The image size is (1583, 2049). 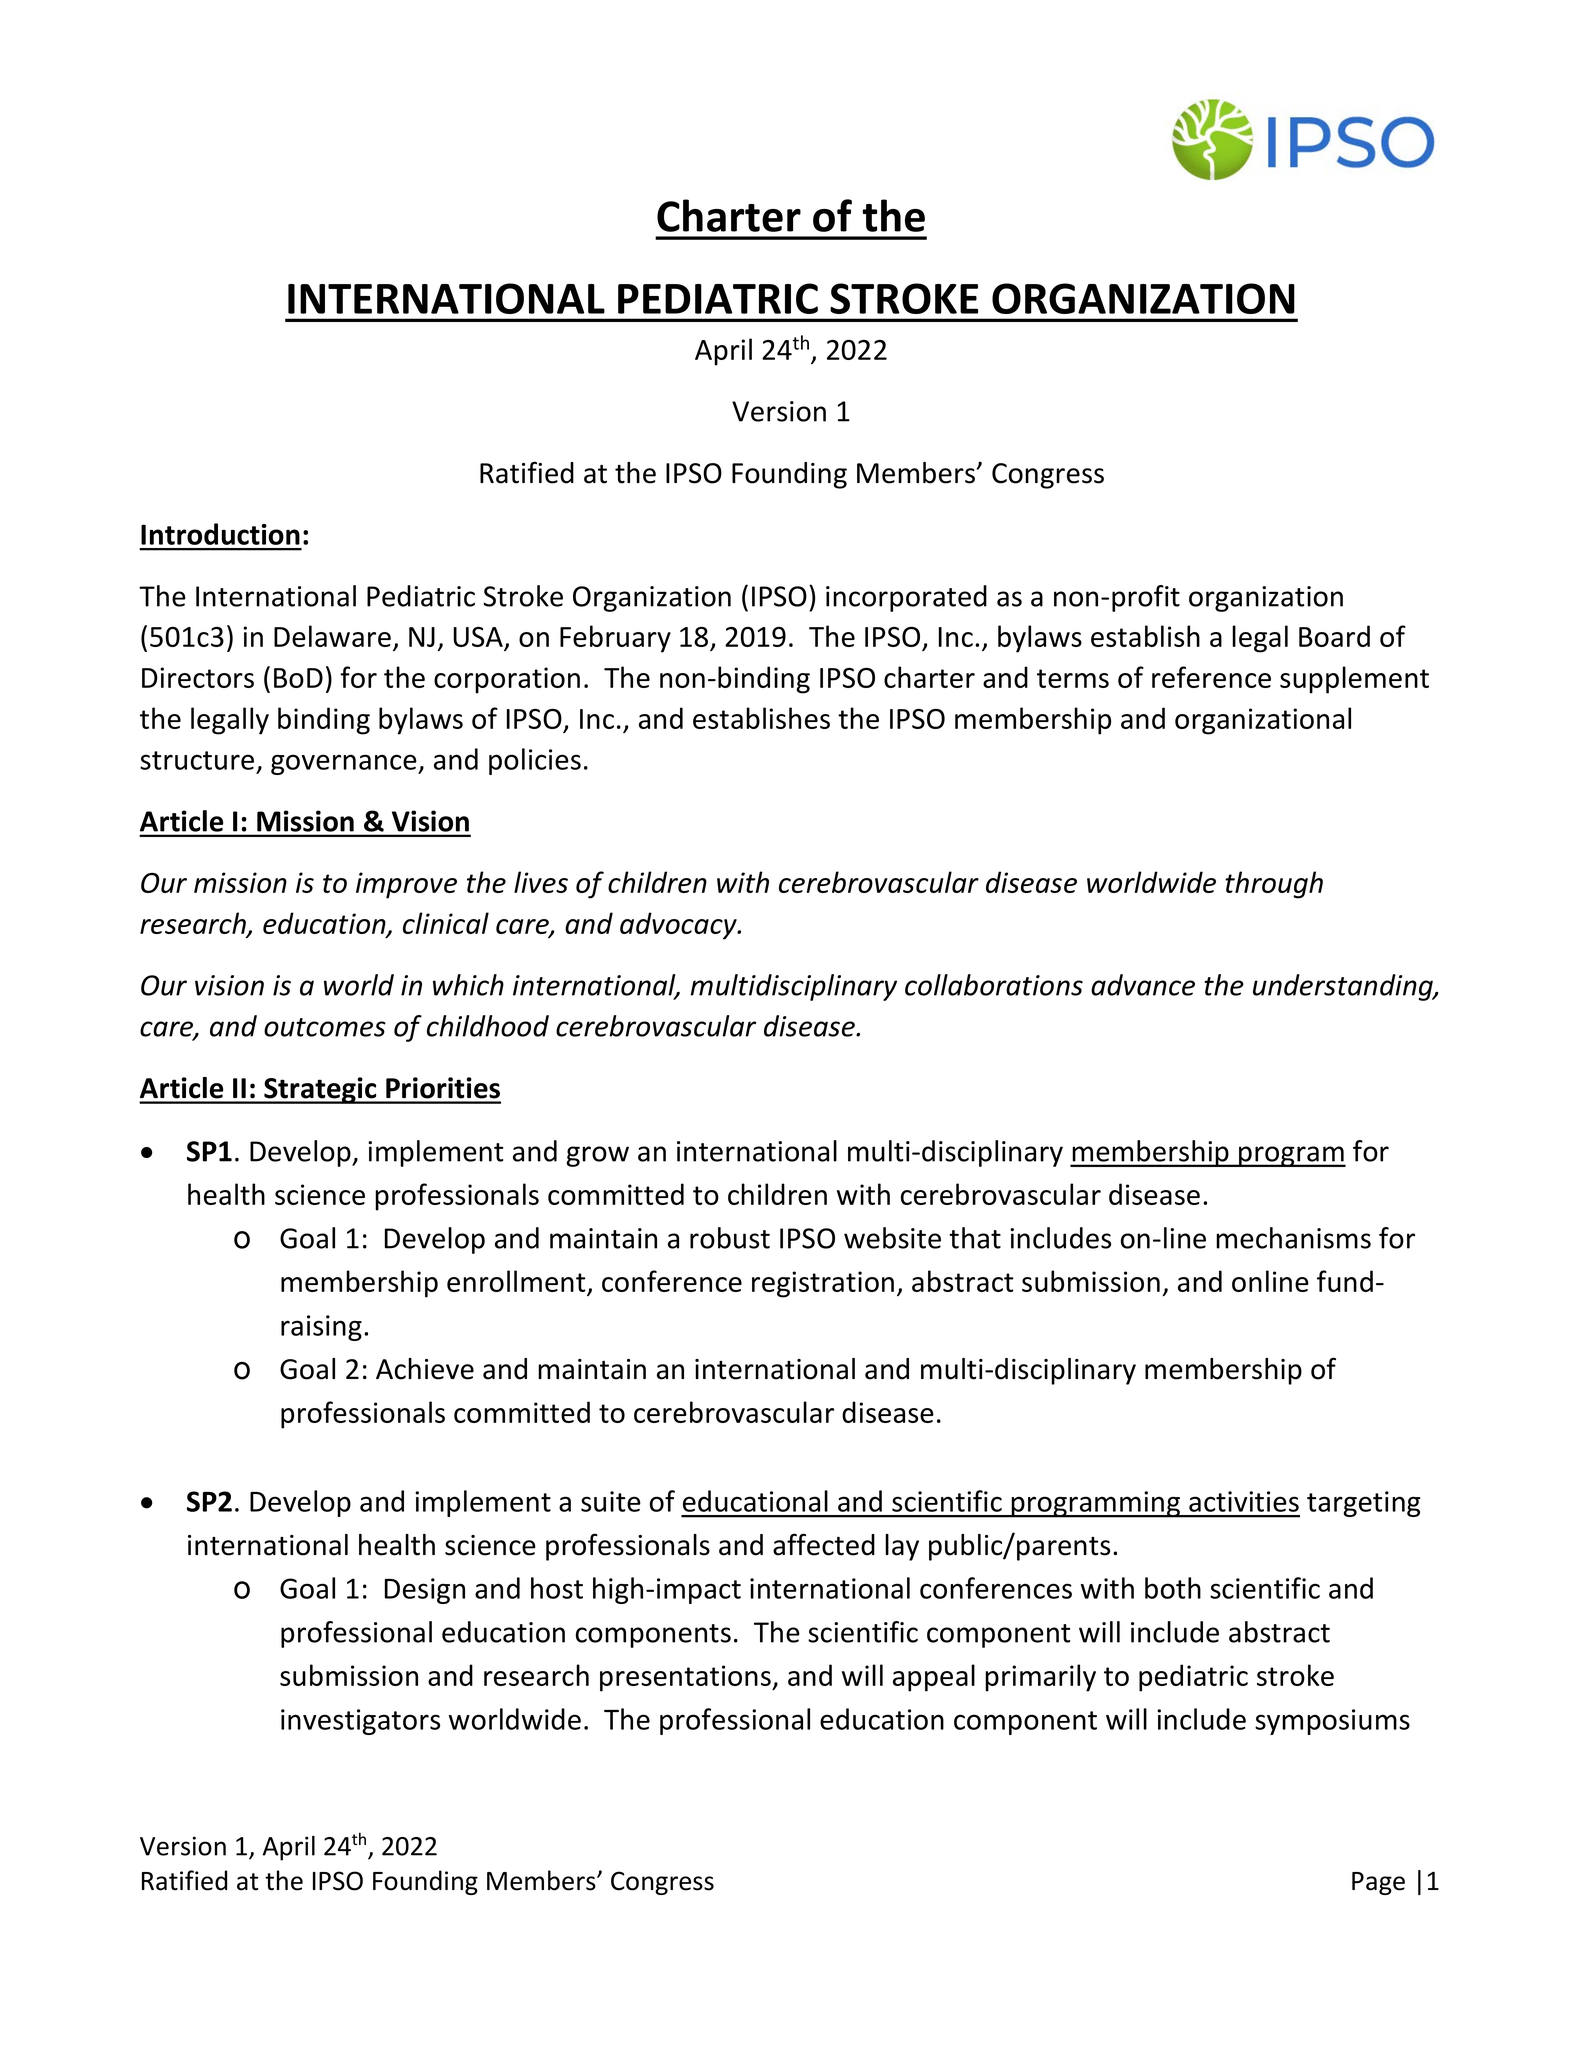 I want to click on presentations, so click(x=686, y=1678).
